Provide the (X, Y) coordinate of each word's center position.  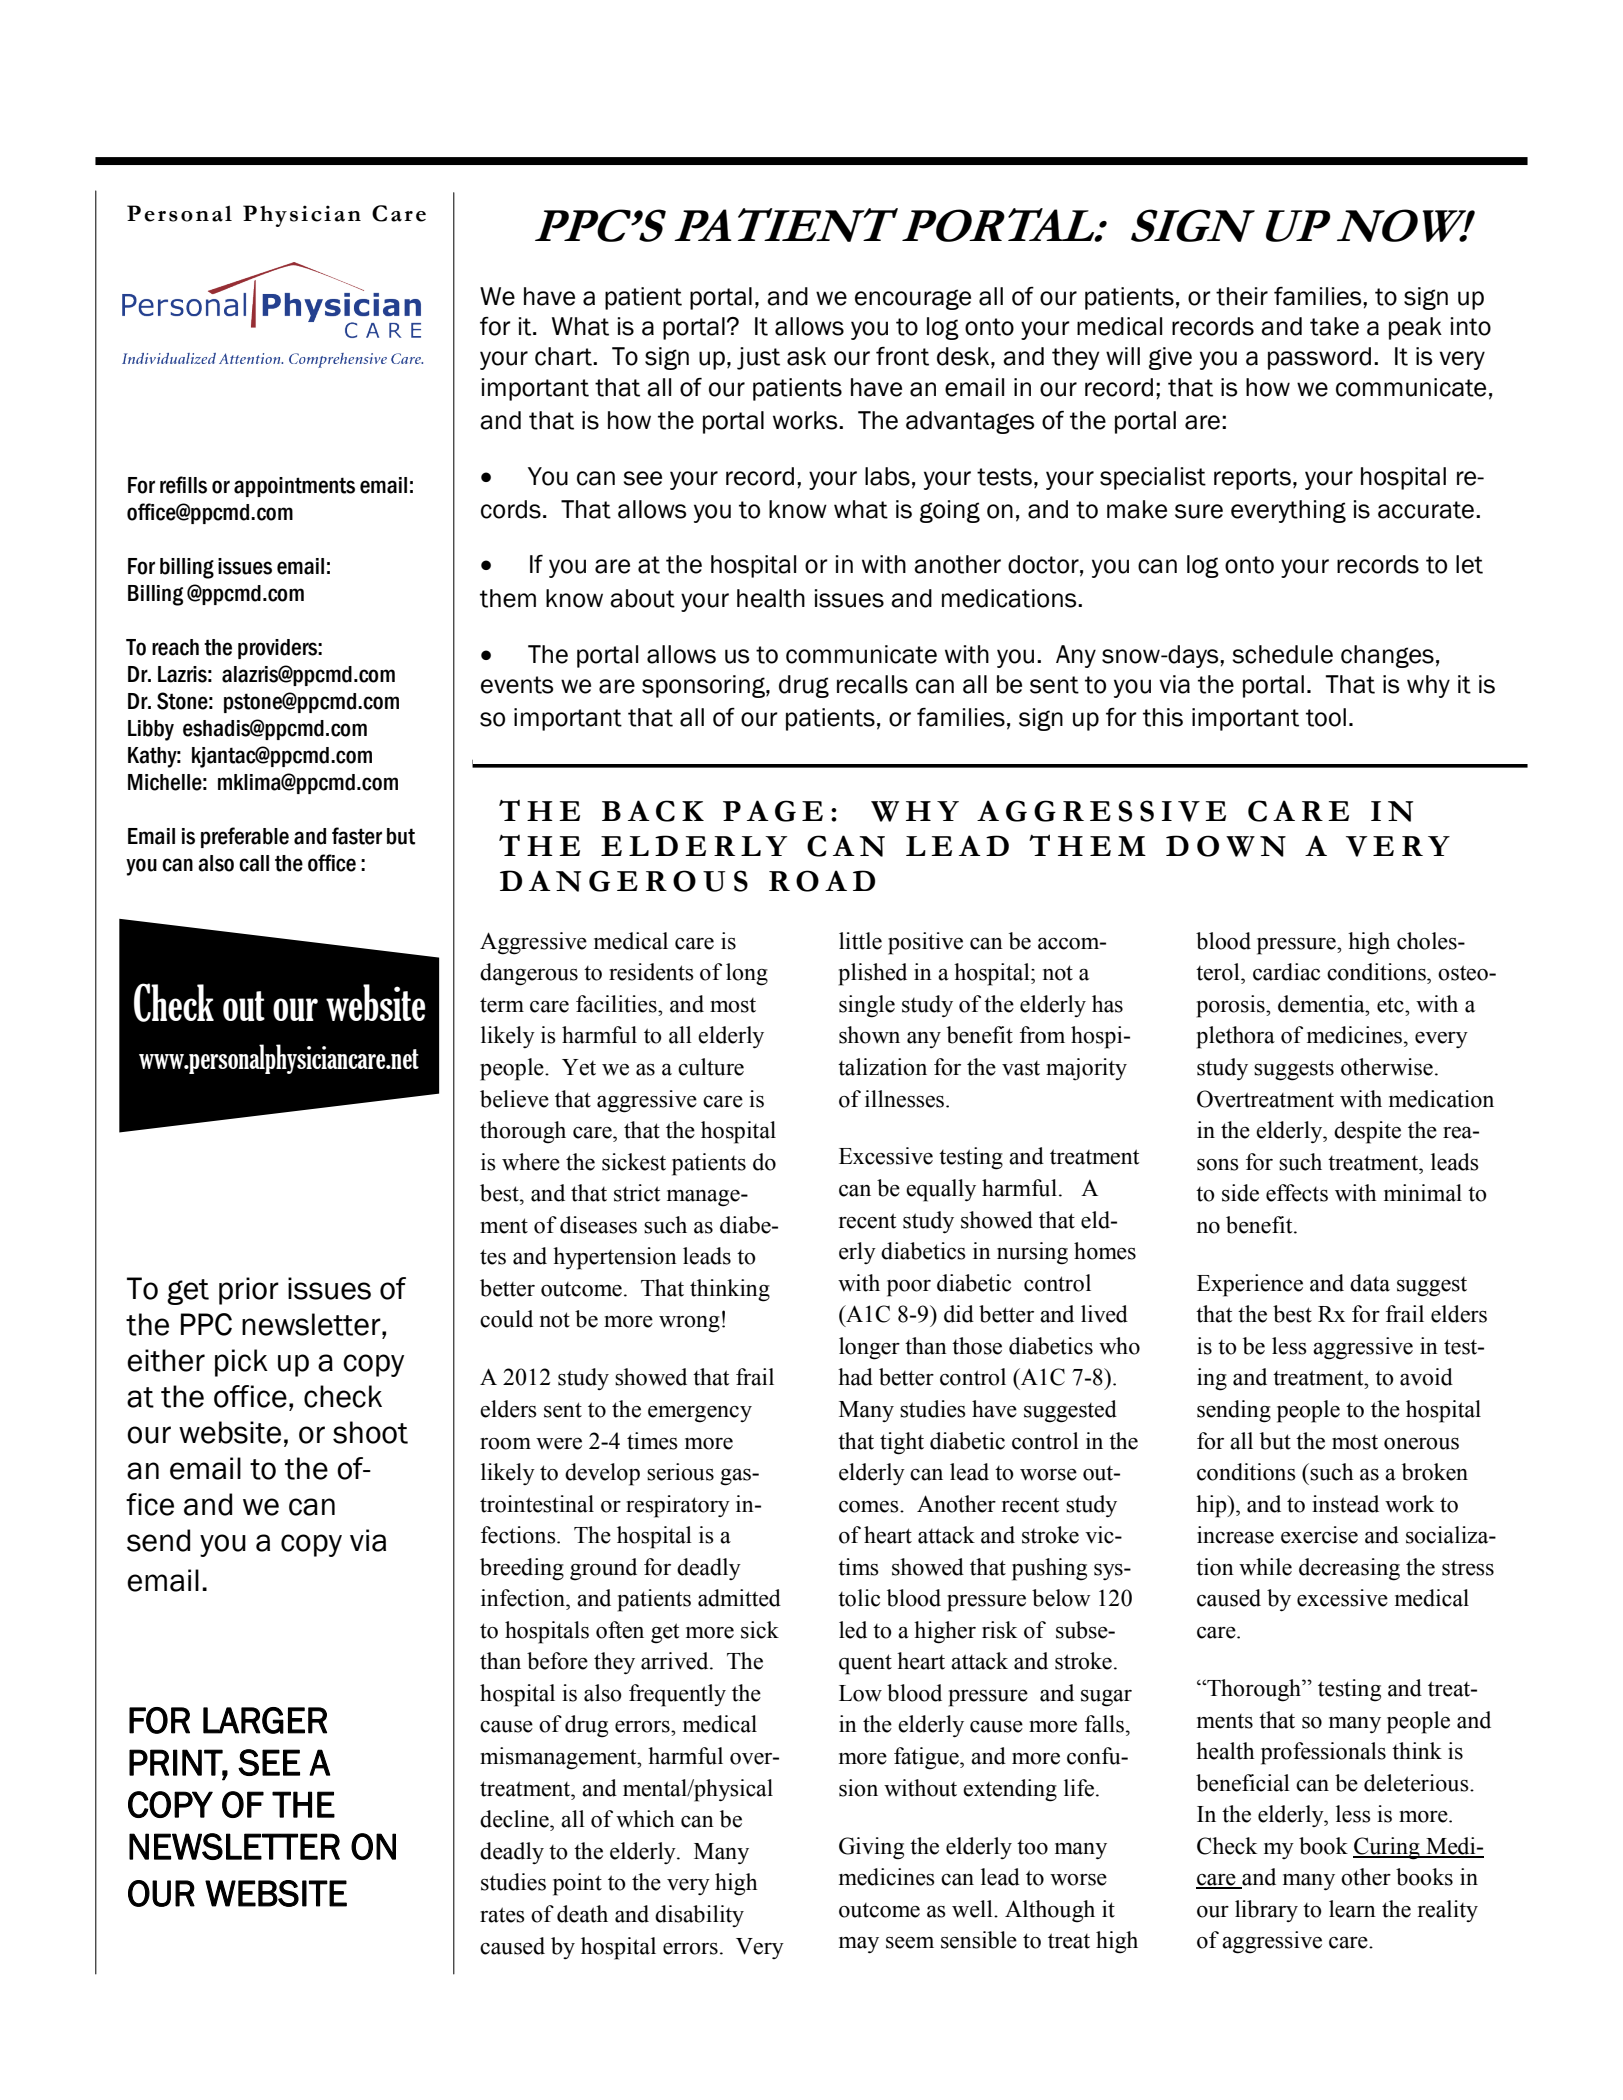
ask (806, 356)
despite (1367, 1132)
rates (502, 1915)
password (1319, 358)
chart (564, 356)
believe (514, 1099)
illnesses (906, 1099)
